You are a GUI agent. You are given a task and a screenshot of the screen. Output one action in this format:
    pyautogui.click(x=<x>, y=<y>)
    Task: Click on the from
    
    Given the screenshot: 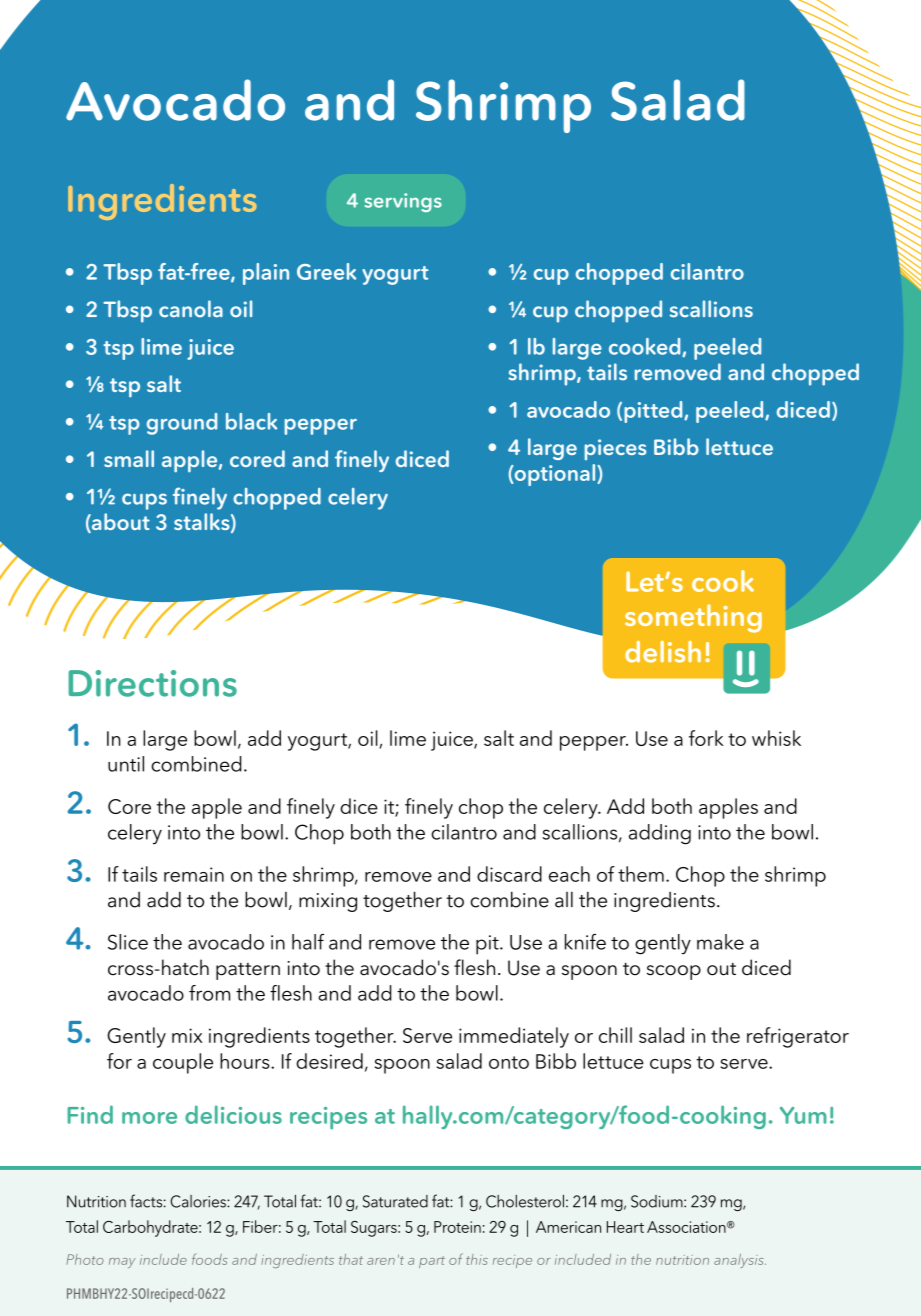 What is the action you would take?
    pyautogui.click(x=209, y=993)
